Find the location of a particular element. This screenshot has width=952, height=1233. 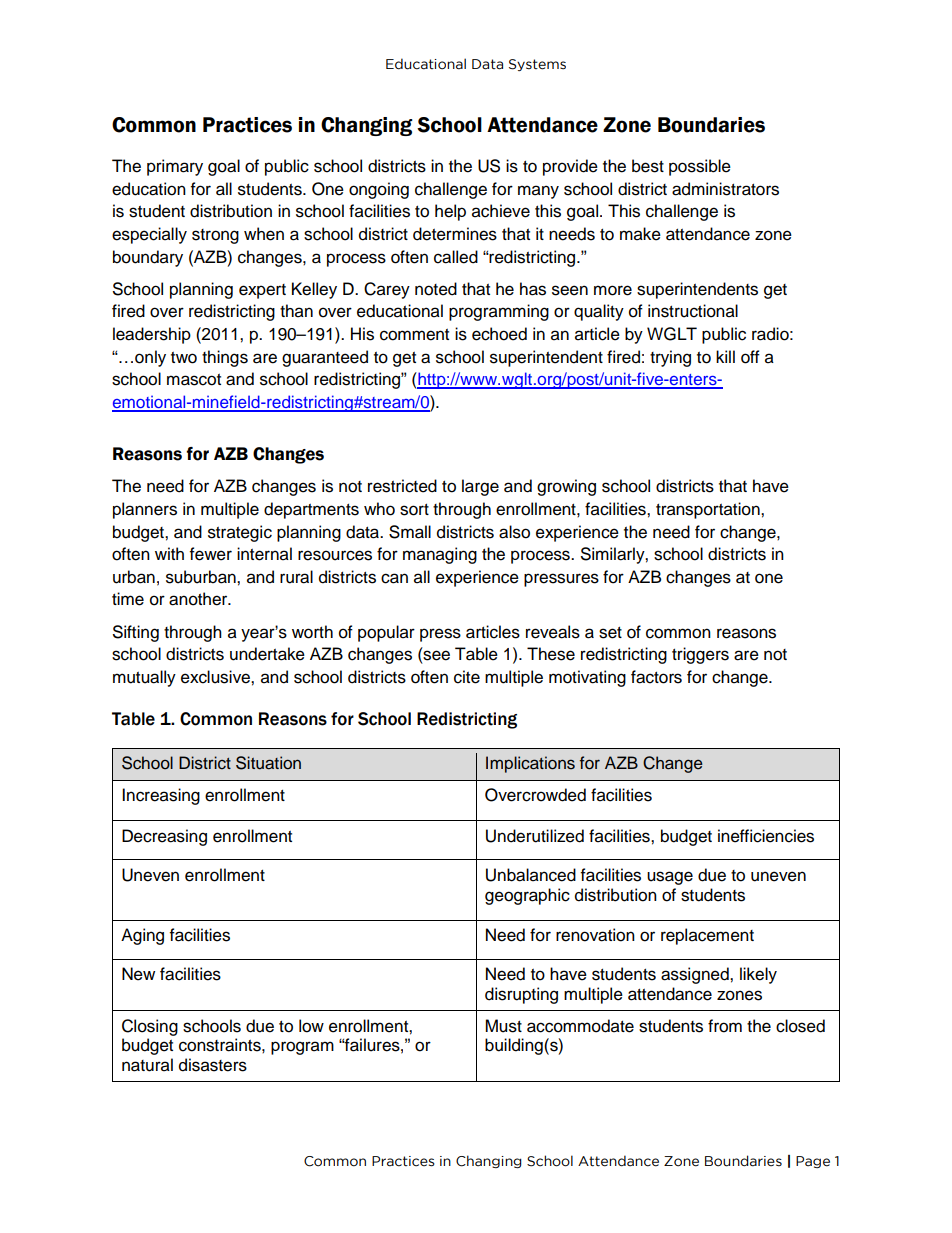

possible is located at coordinates (700, 167).
